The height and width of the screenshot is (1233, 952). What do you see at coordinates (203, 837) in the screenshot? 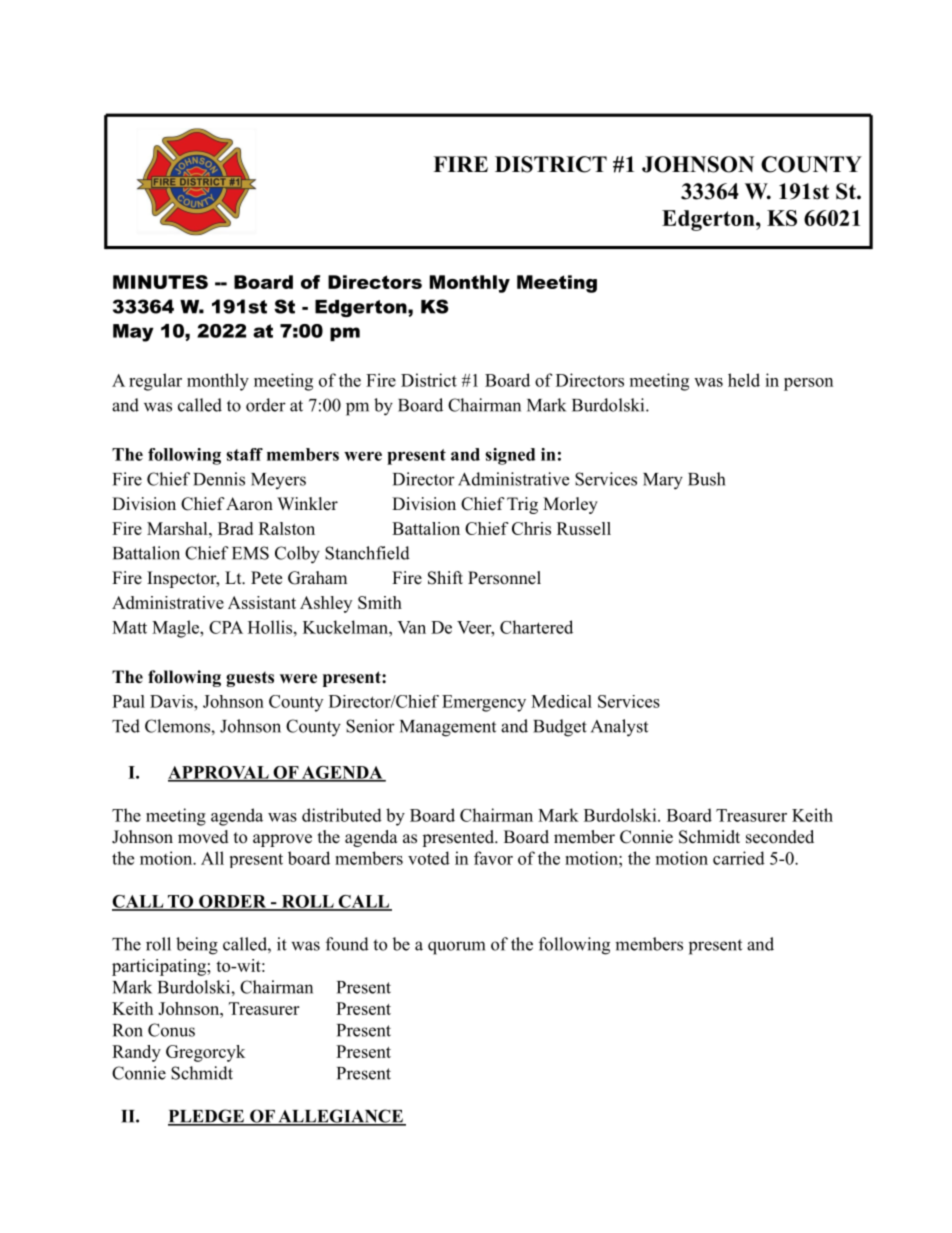
I see `moved` at bounding box center [203, 837].
